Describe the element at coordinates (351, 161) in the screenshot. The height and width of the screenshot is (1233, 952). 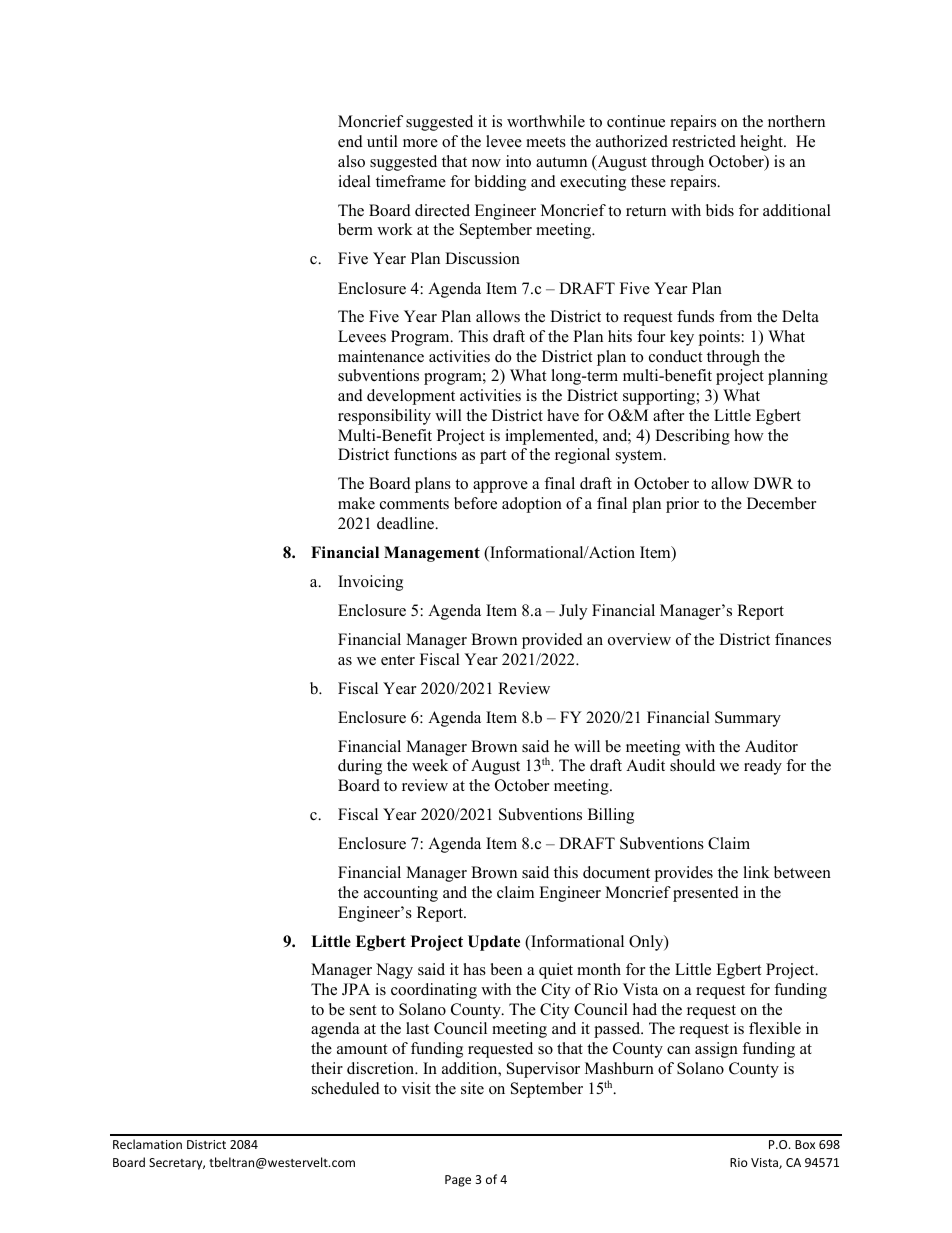
I see `also` at that location.
